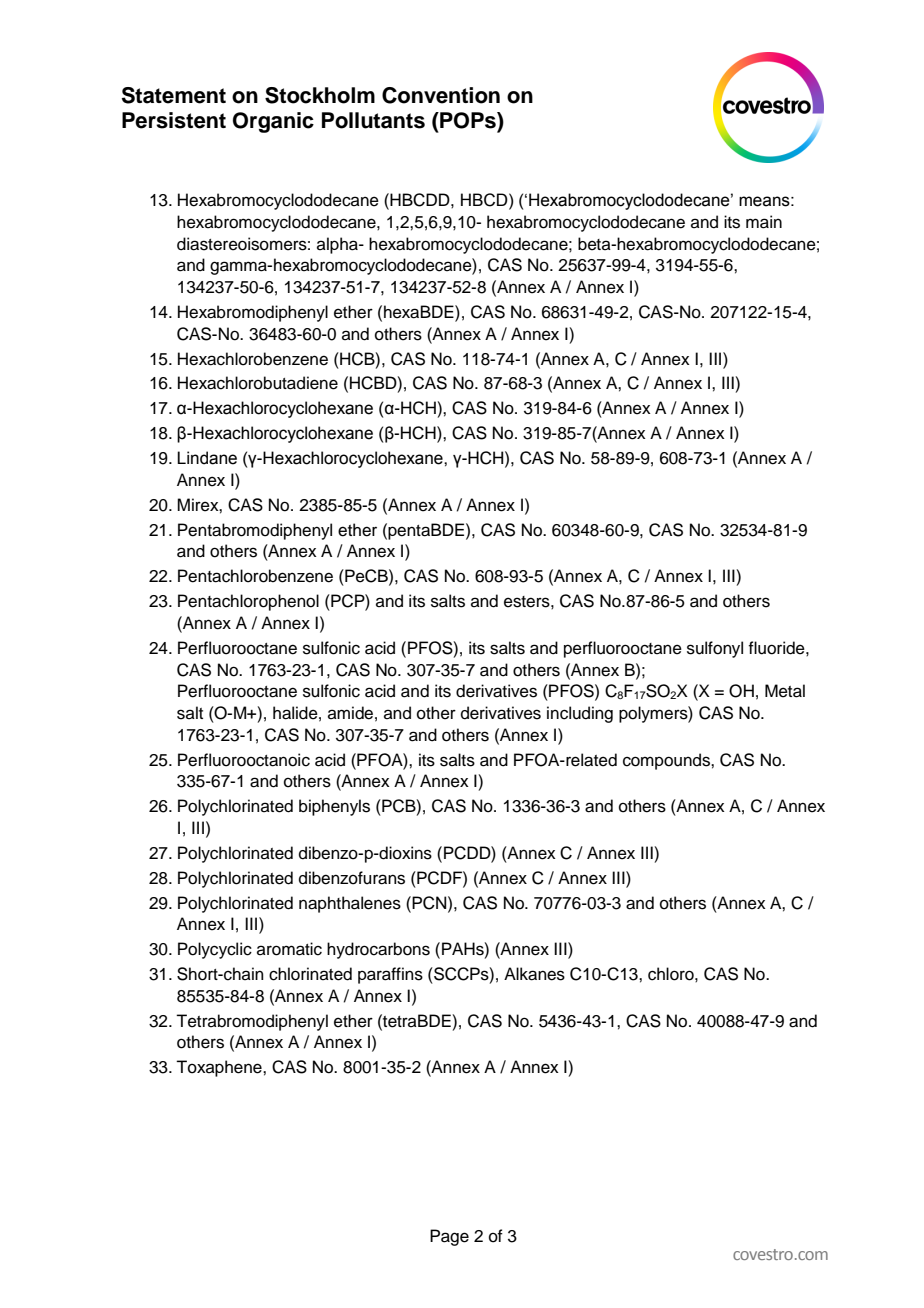 Image resolution: width=924 pixels, height=1308 pixels. I want to click on Alkanes, so click(534, 974).
